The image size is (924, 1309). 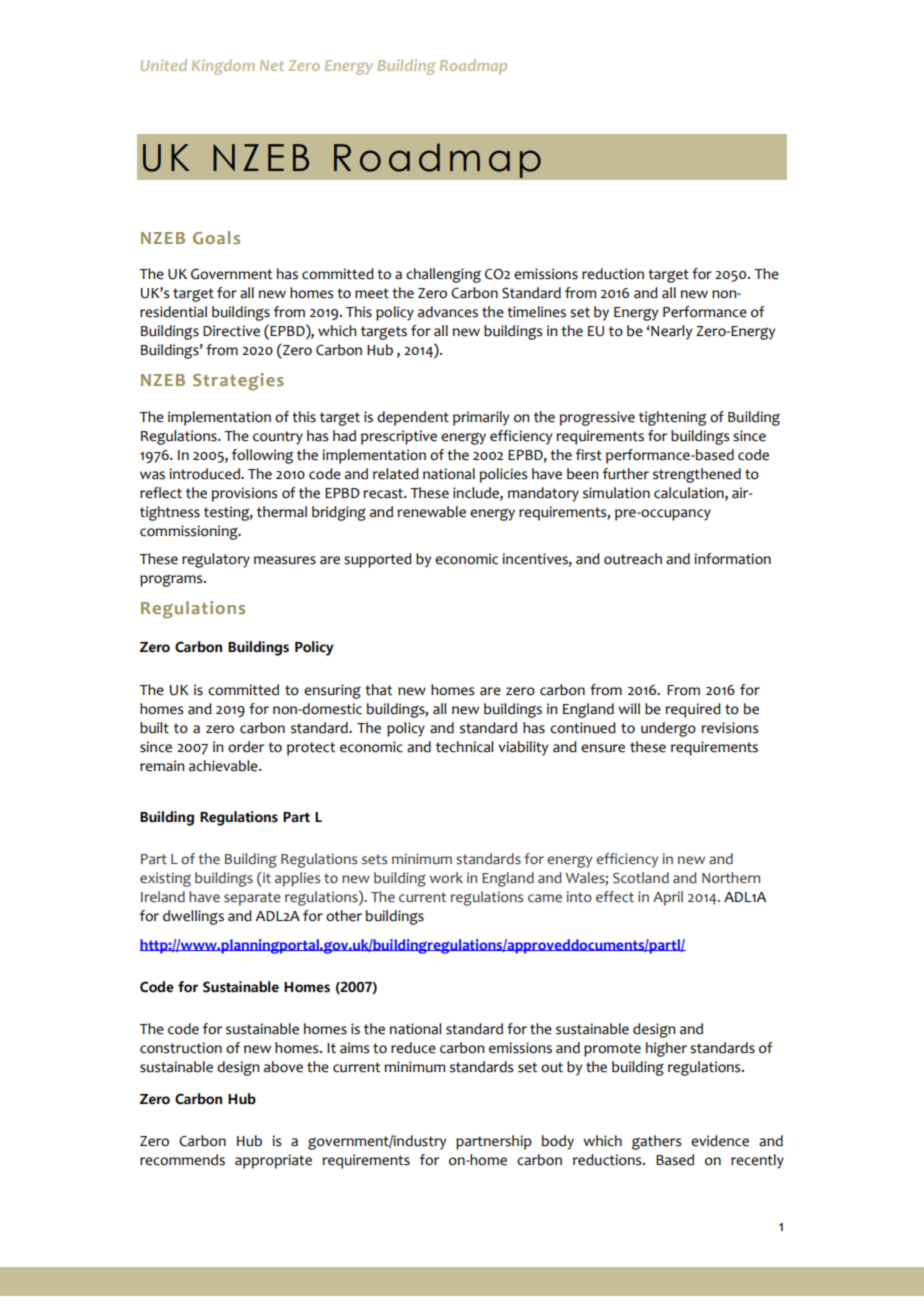 What do you see at coordinates (670, 332) in the image?
I see `Nearly` at bounding box center [670, 332].
